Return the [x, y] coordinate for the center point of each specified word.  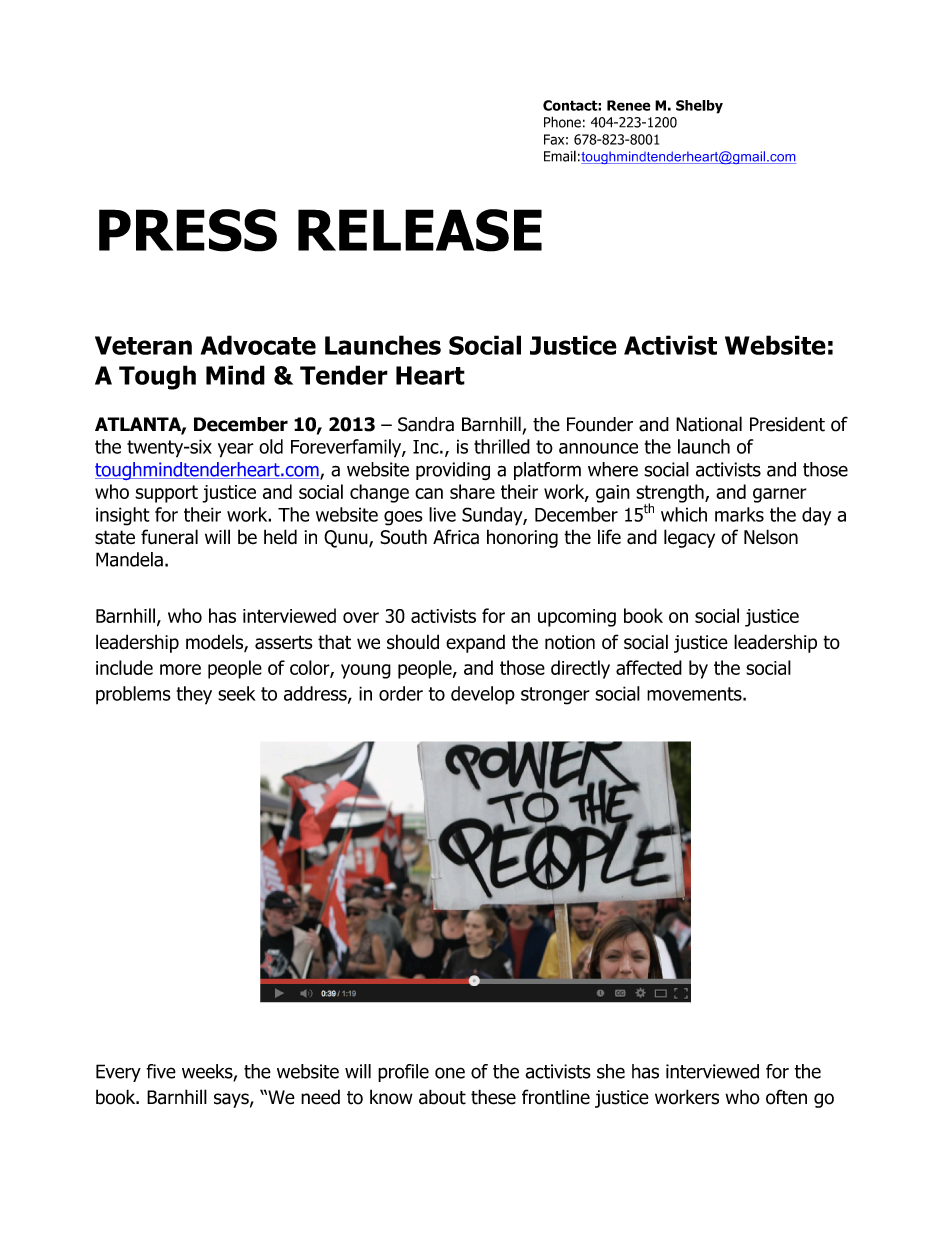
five [161, 1071]
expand [475, 643]
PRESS [188, 230]
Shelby [699, 107]
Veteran [143, 345]
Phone [562, 122]
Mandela [129, 559]
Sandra [426, 424]
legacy [689, 538]
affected [649, 667]
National [709, 424]
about [442, 1097]
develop [483, 695]
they [194, 695]
